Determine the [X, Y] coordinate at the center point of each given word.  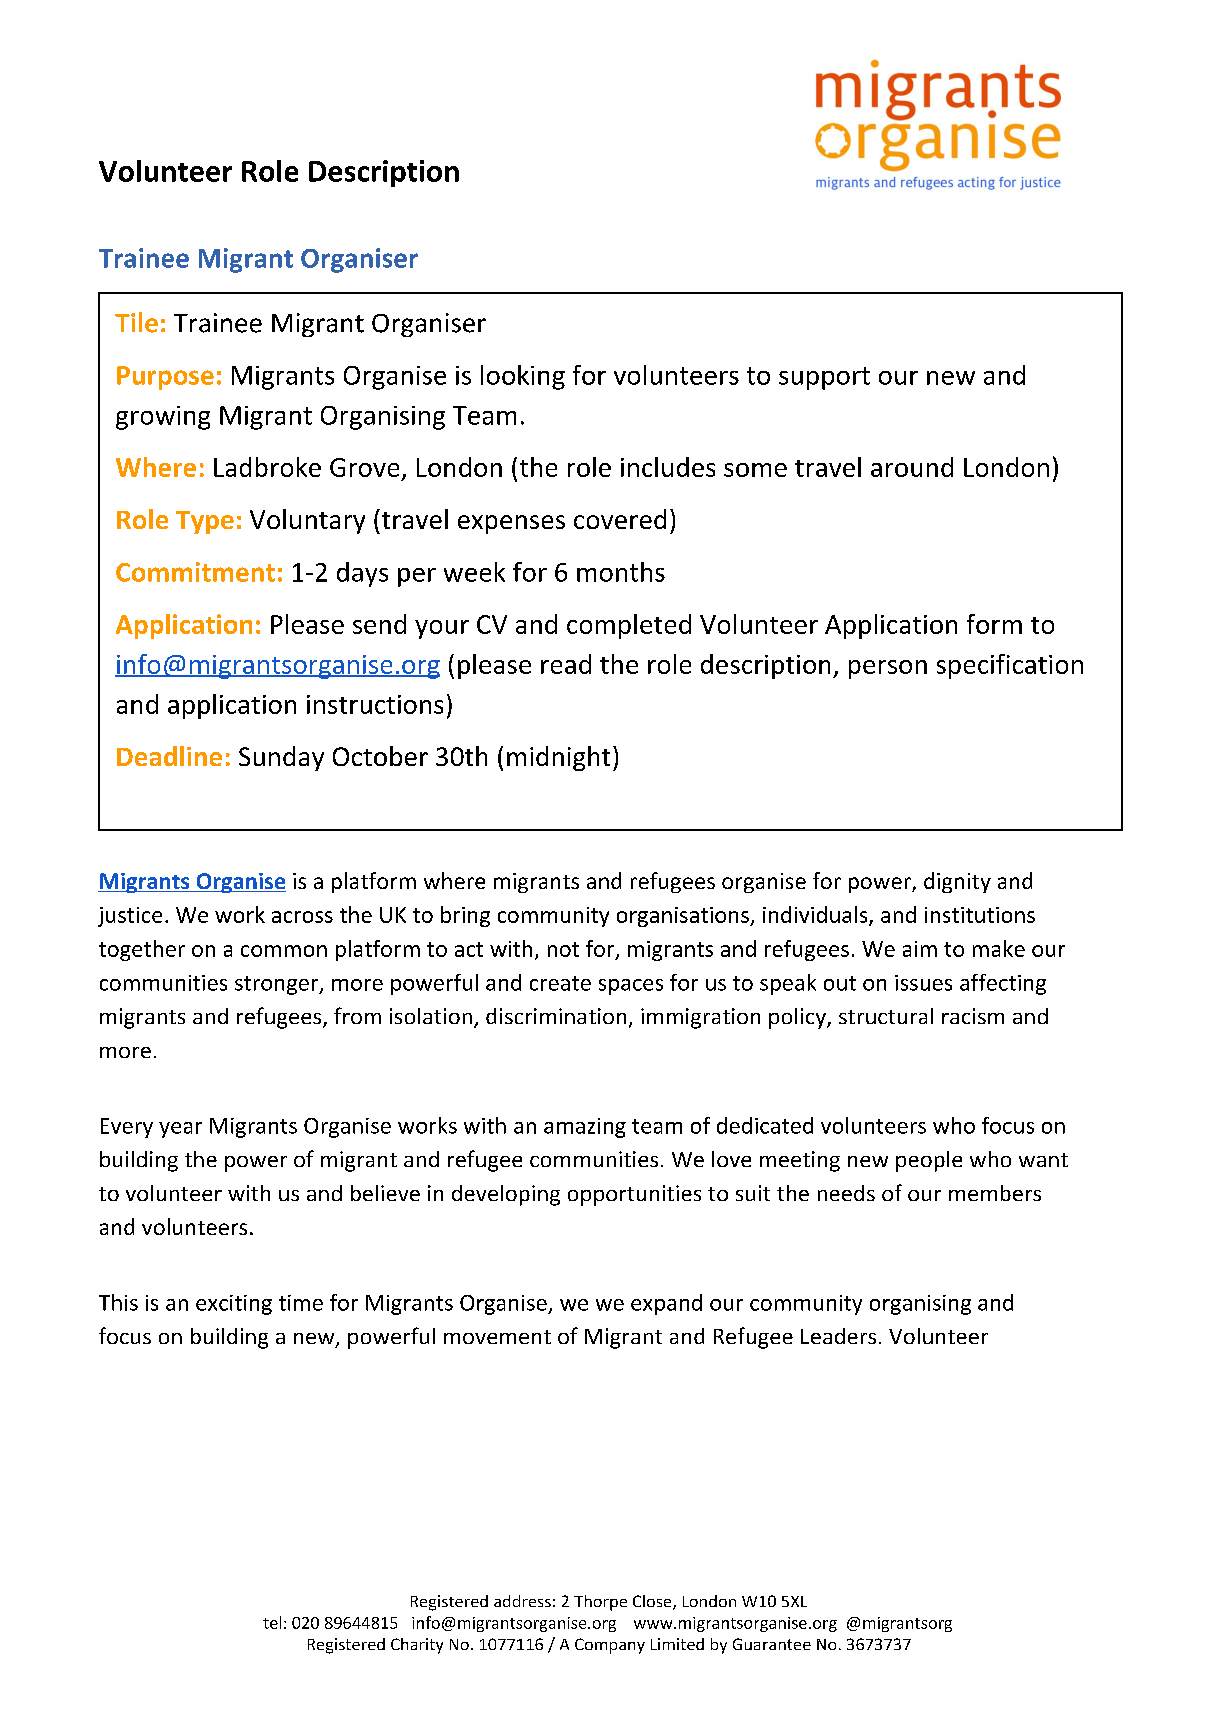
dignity [957, 882]
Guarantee [772, 1644]
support [824, 378]
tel [272, 1622]
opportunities [634, 1195]
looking [523, 377]
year [180, 1130]
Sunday [281, 758]
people [929, 1161]
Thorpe [600, 1603]
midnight [558, 758]
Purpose [165, 378]
